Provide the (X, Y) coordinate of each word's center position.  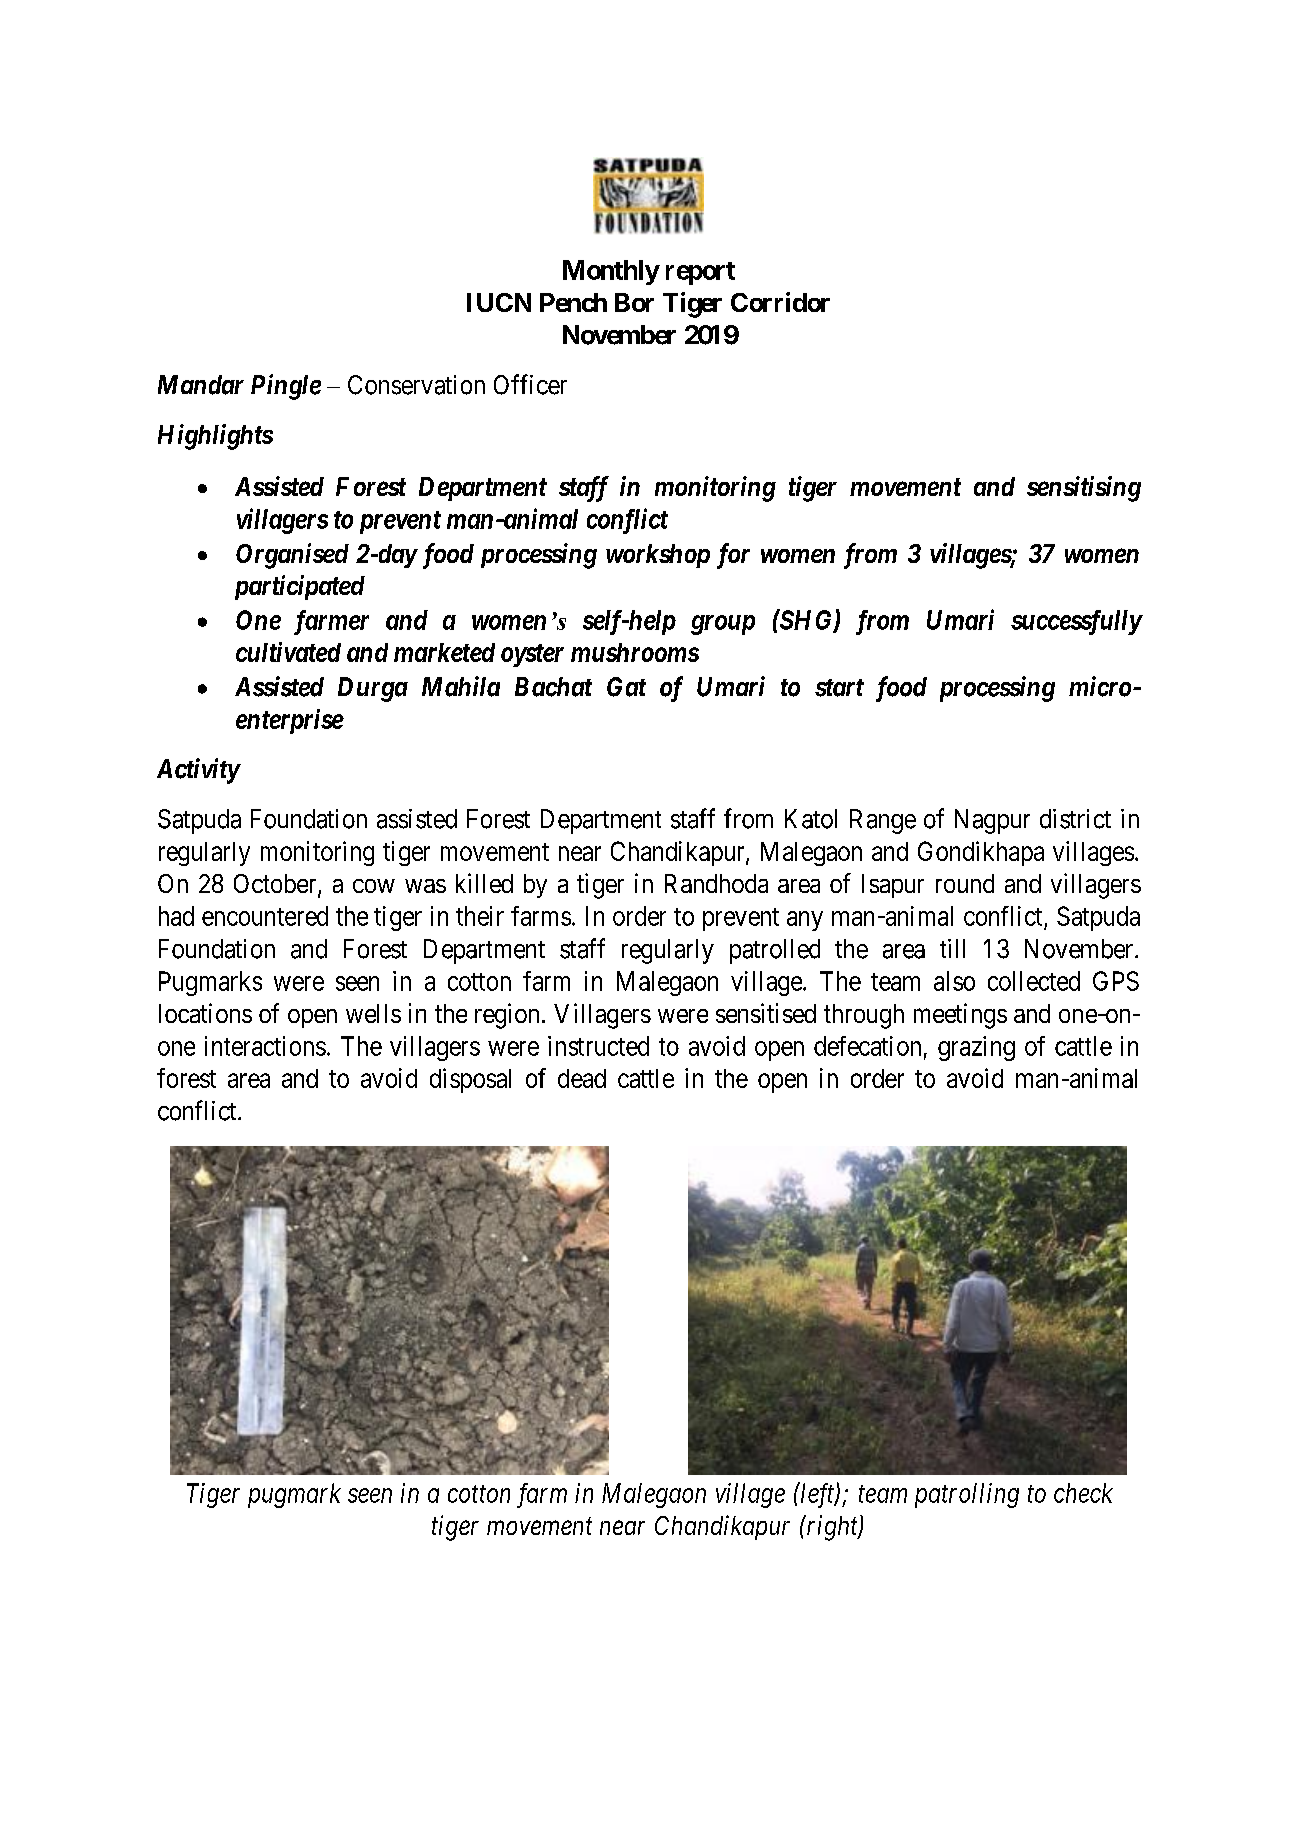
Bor (634, 302)
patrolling (967, 1495)
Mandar (201, 385)
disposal (470, 1080)
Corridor (780, 302)
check (1083, 1493)
